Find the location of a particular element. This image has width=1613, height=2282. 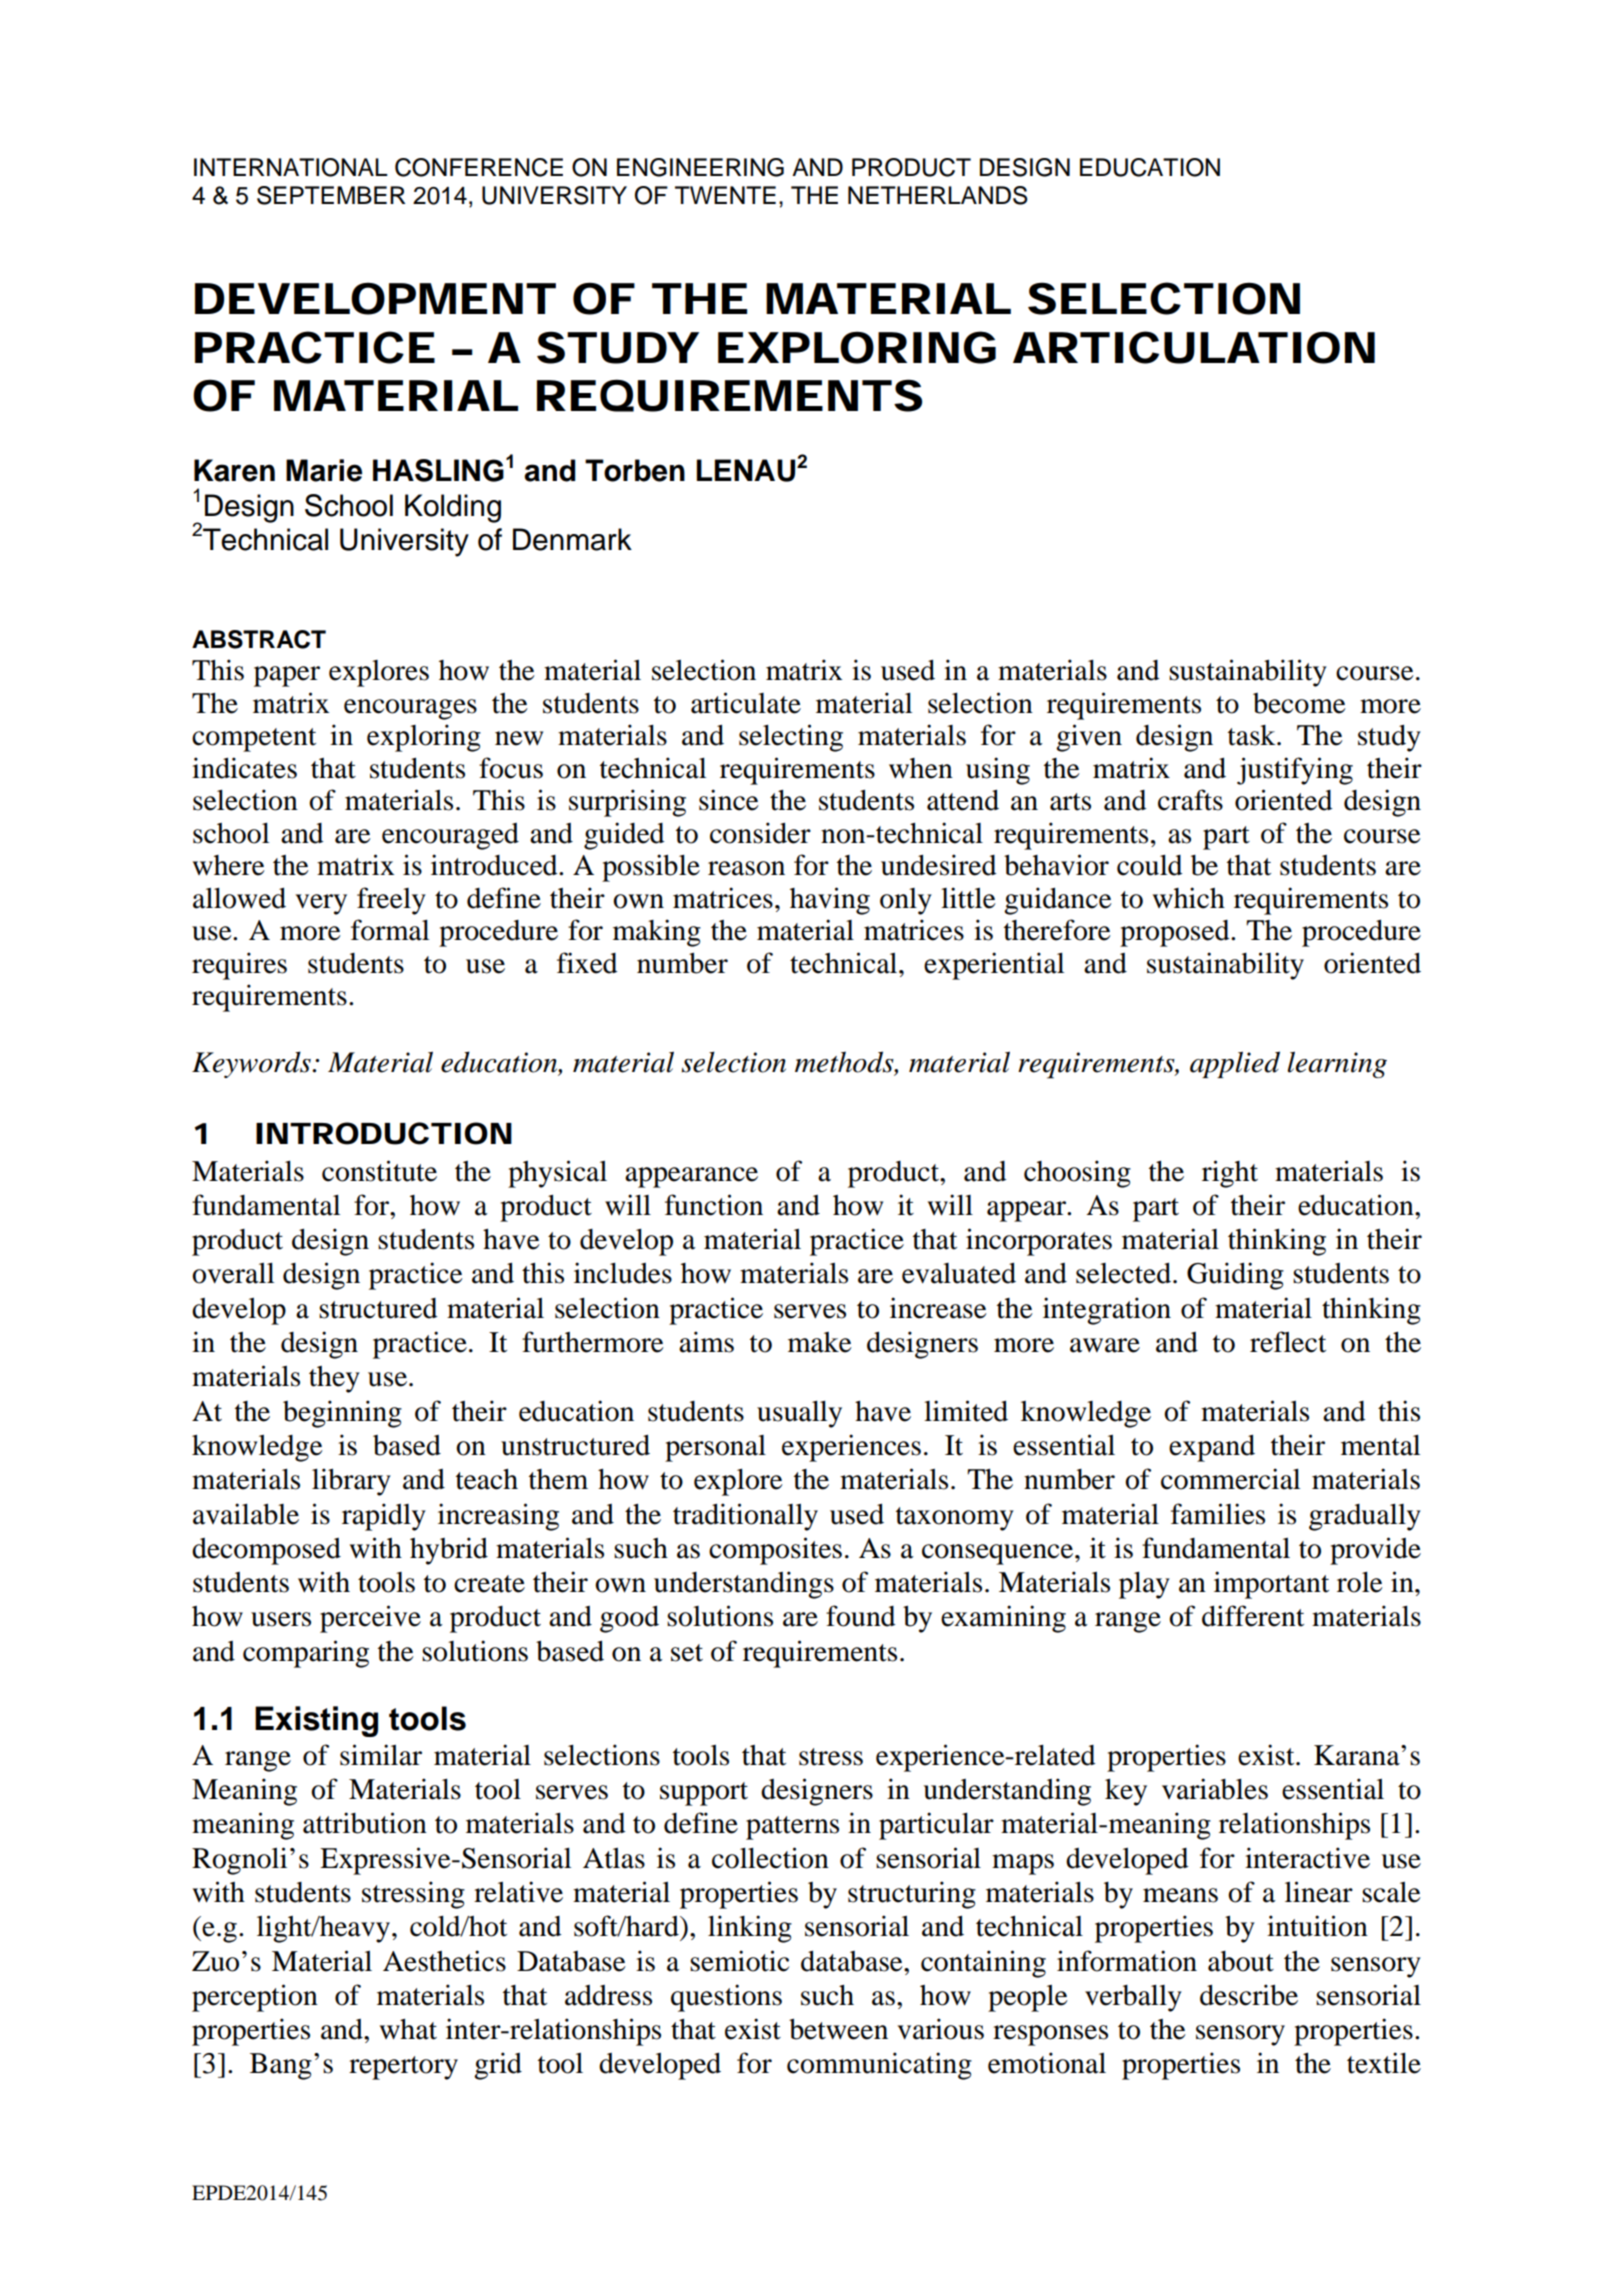

SEPTEMBER is located at coordinates (331, 195).
